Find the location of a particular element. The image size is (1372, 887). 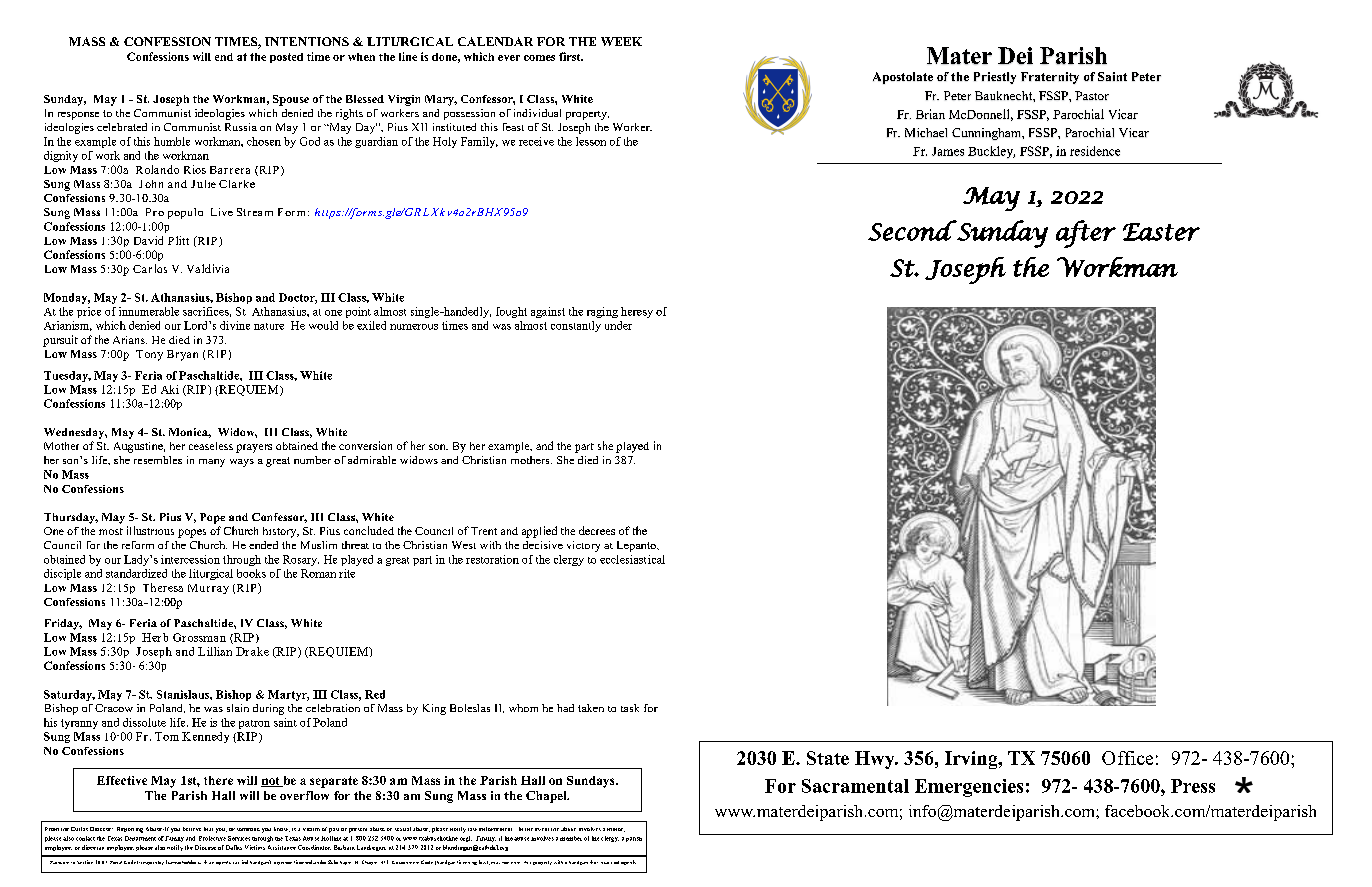

ceaseless is located at coordinates (211, 446).
